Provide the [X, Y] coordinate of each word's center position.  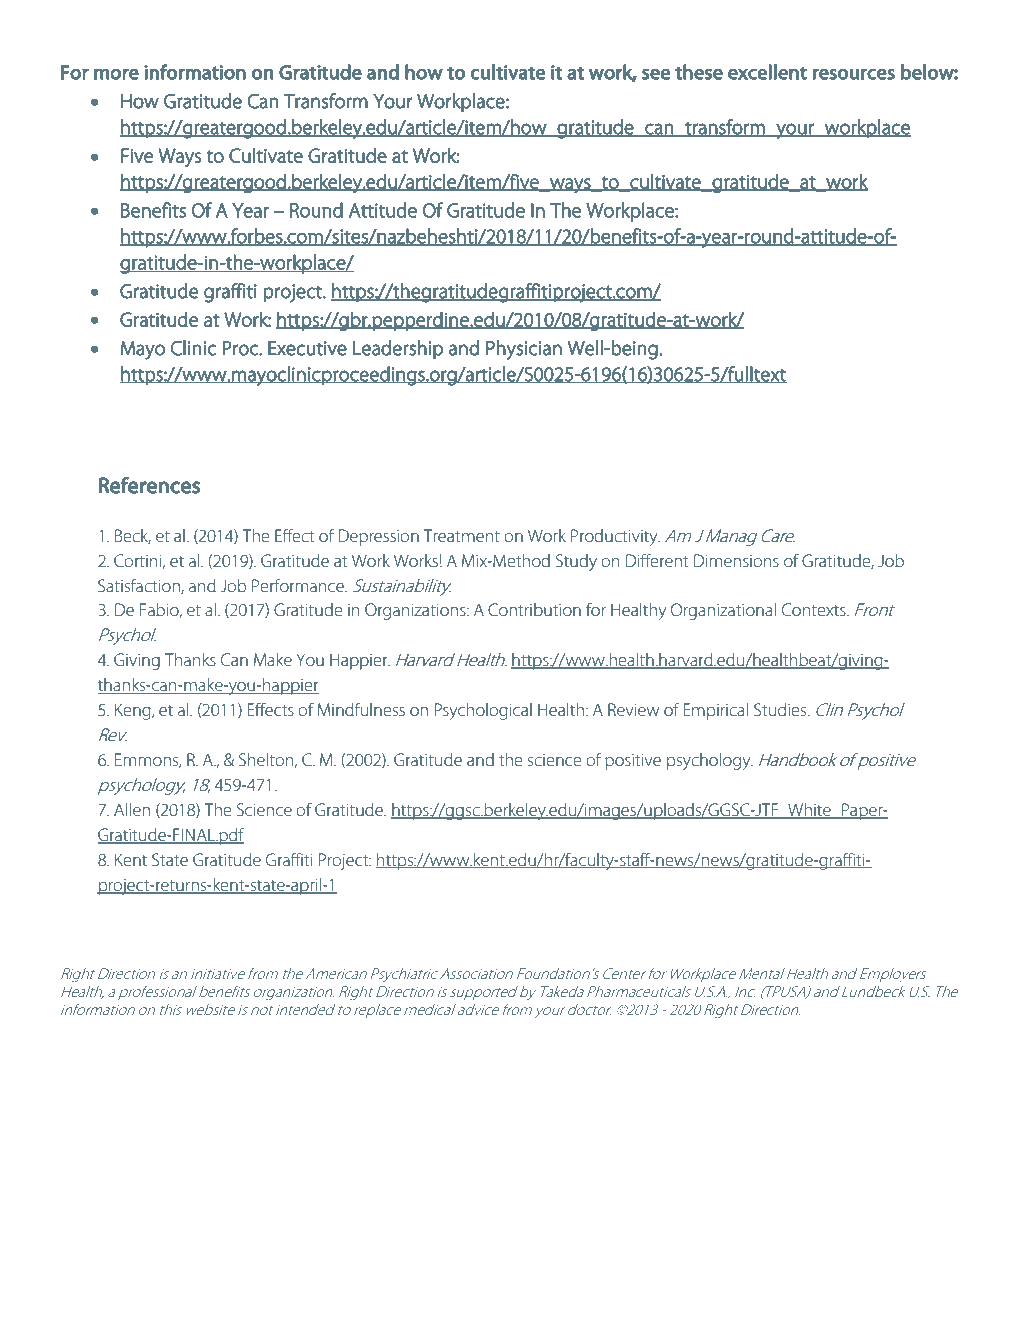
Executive [307, 348]
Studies [781, 709]
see [656, 74]
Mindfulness [361, 709]
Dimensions [736, 560]
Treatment [462, 535]
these [699, 72]
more [116, 74]
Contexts [815, 609]
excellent [767, 72]
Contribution [534, 609]
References [149, 485]
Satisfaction [140, 586]
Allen [132, 809]
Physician [524, 350]
